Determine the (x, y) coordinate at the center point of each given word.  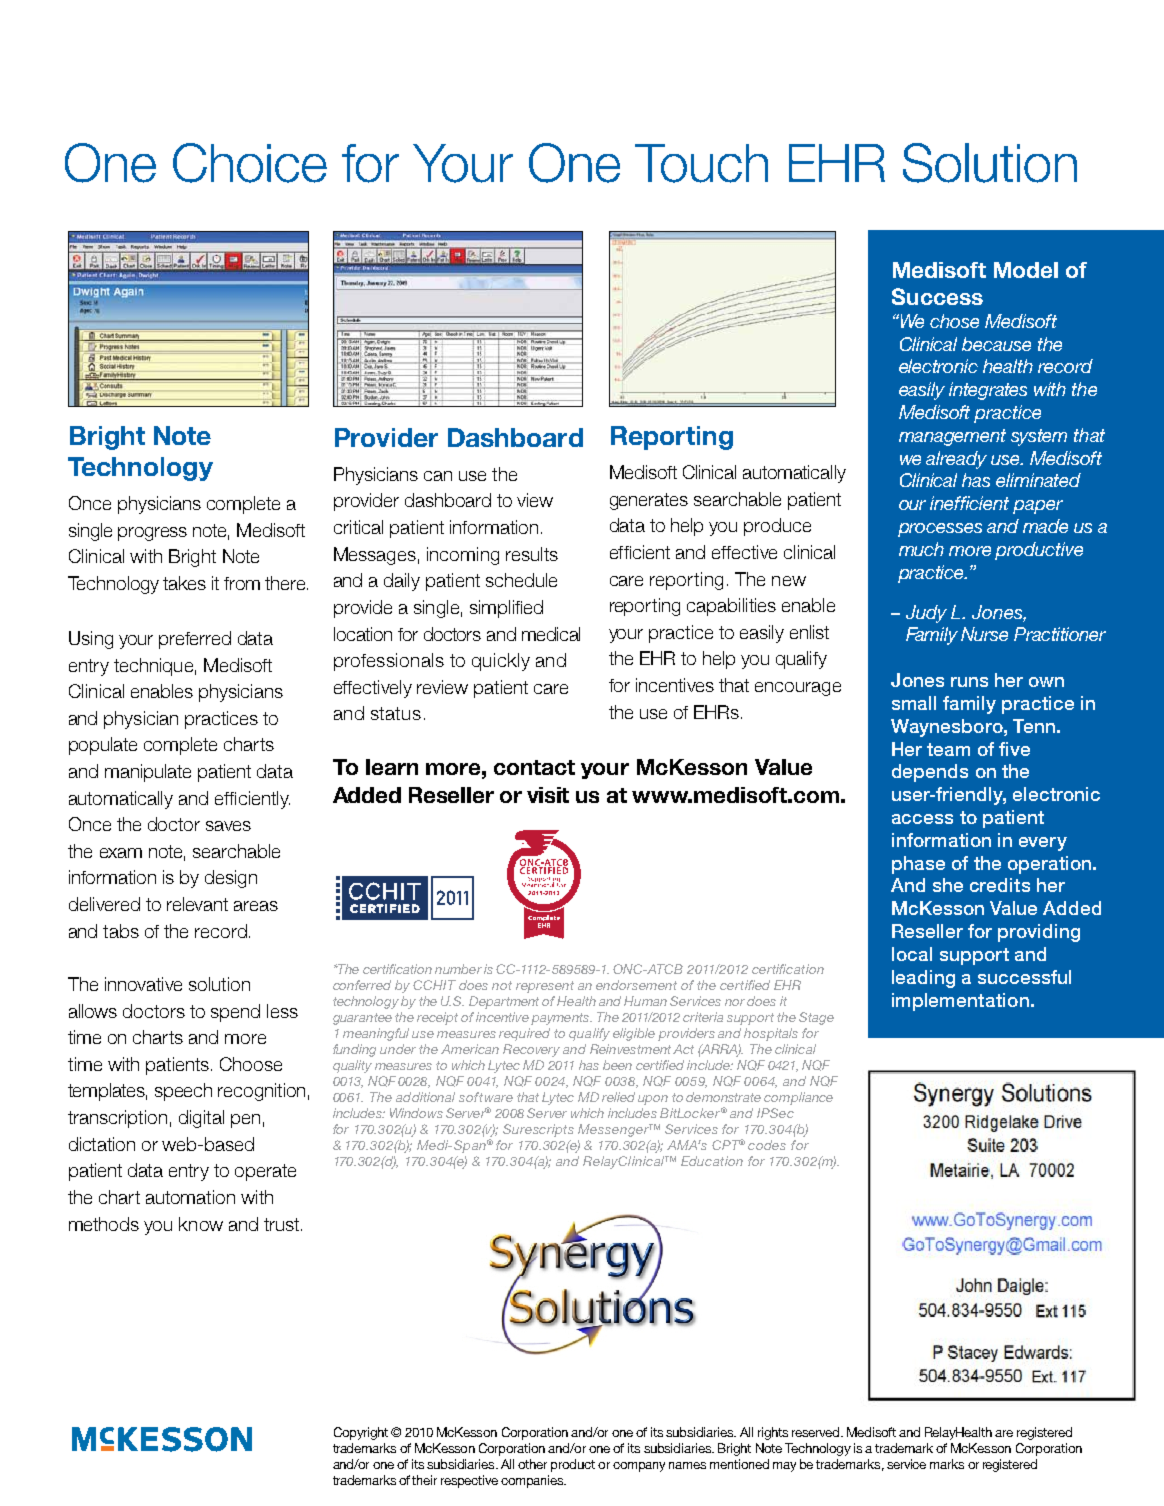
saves (228, 826)
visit (548, 795)
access (922, 819)
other (532, 1464)
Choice (250, 163)
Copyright (361, 1433)
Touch (701, 163)
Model (1026, 270)
